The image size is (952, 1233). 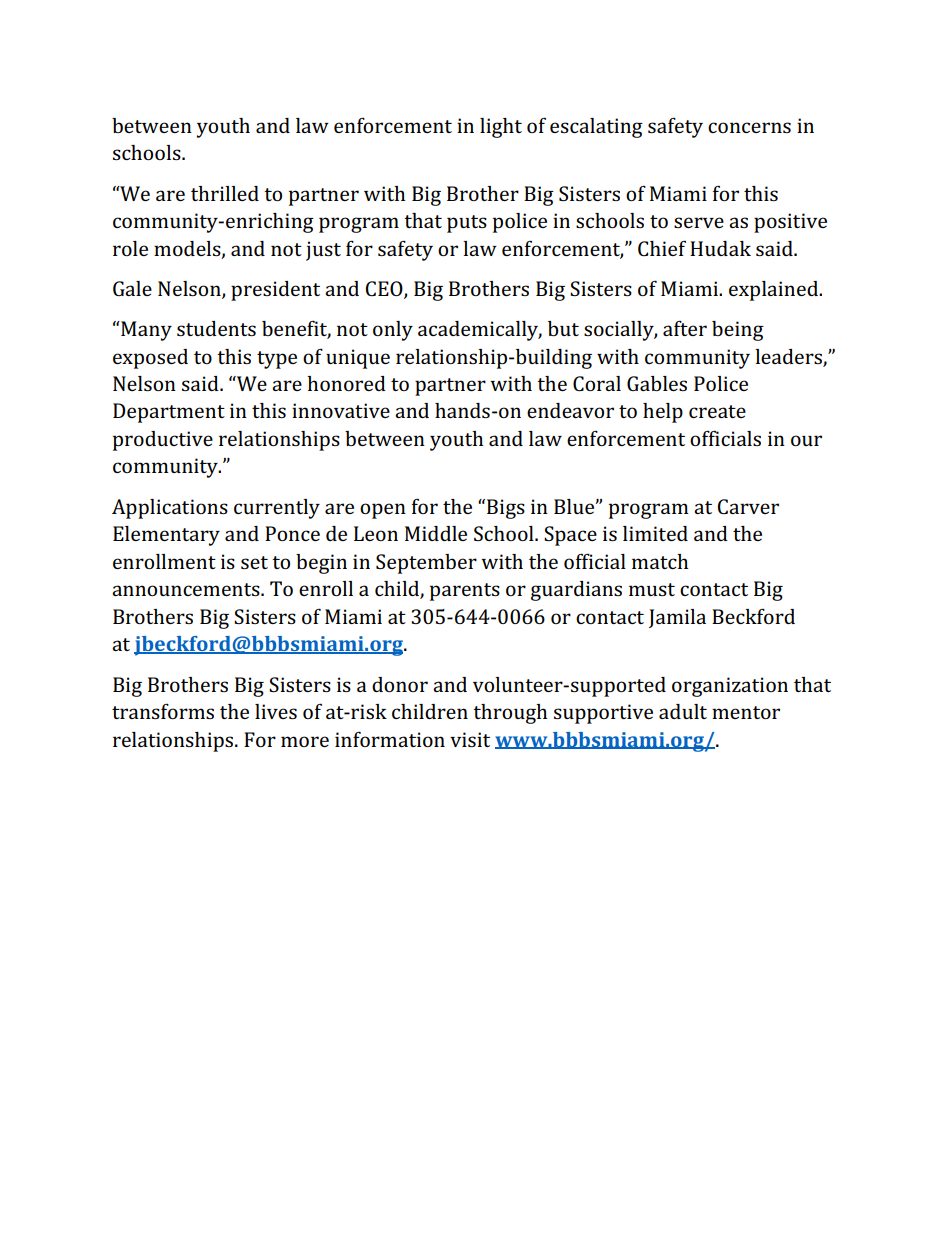 I want to click on visit, so click(x=470, y=739).
